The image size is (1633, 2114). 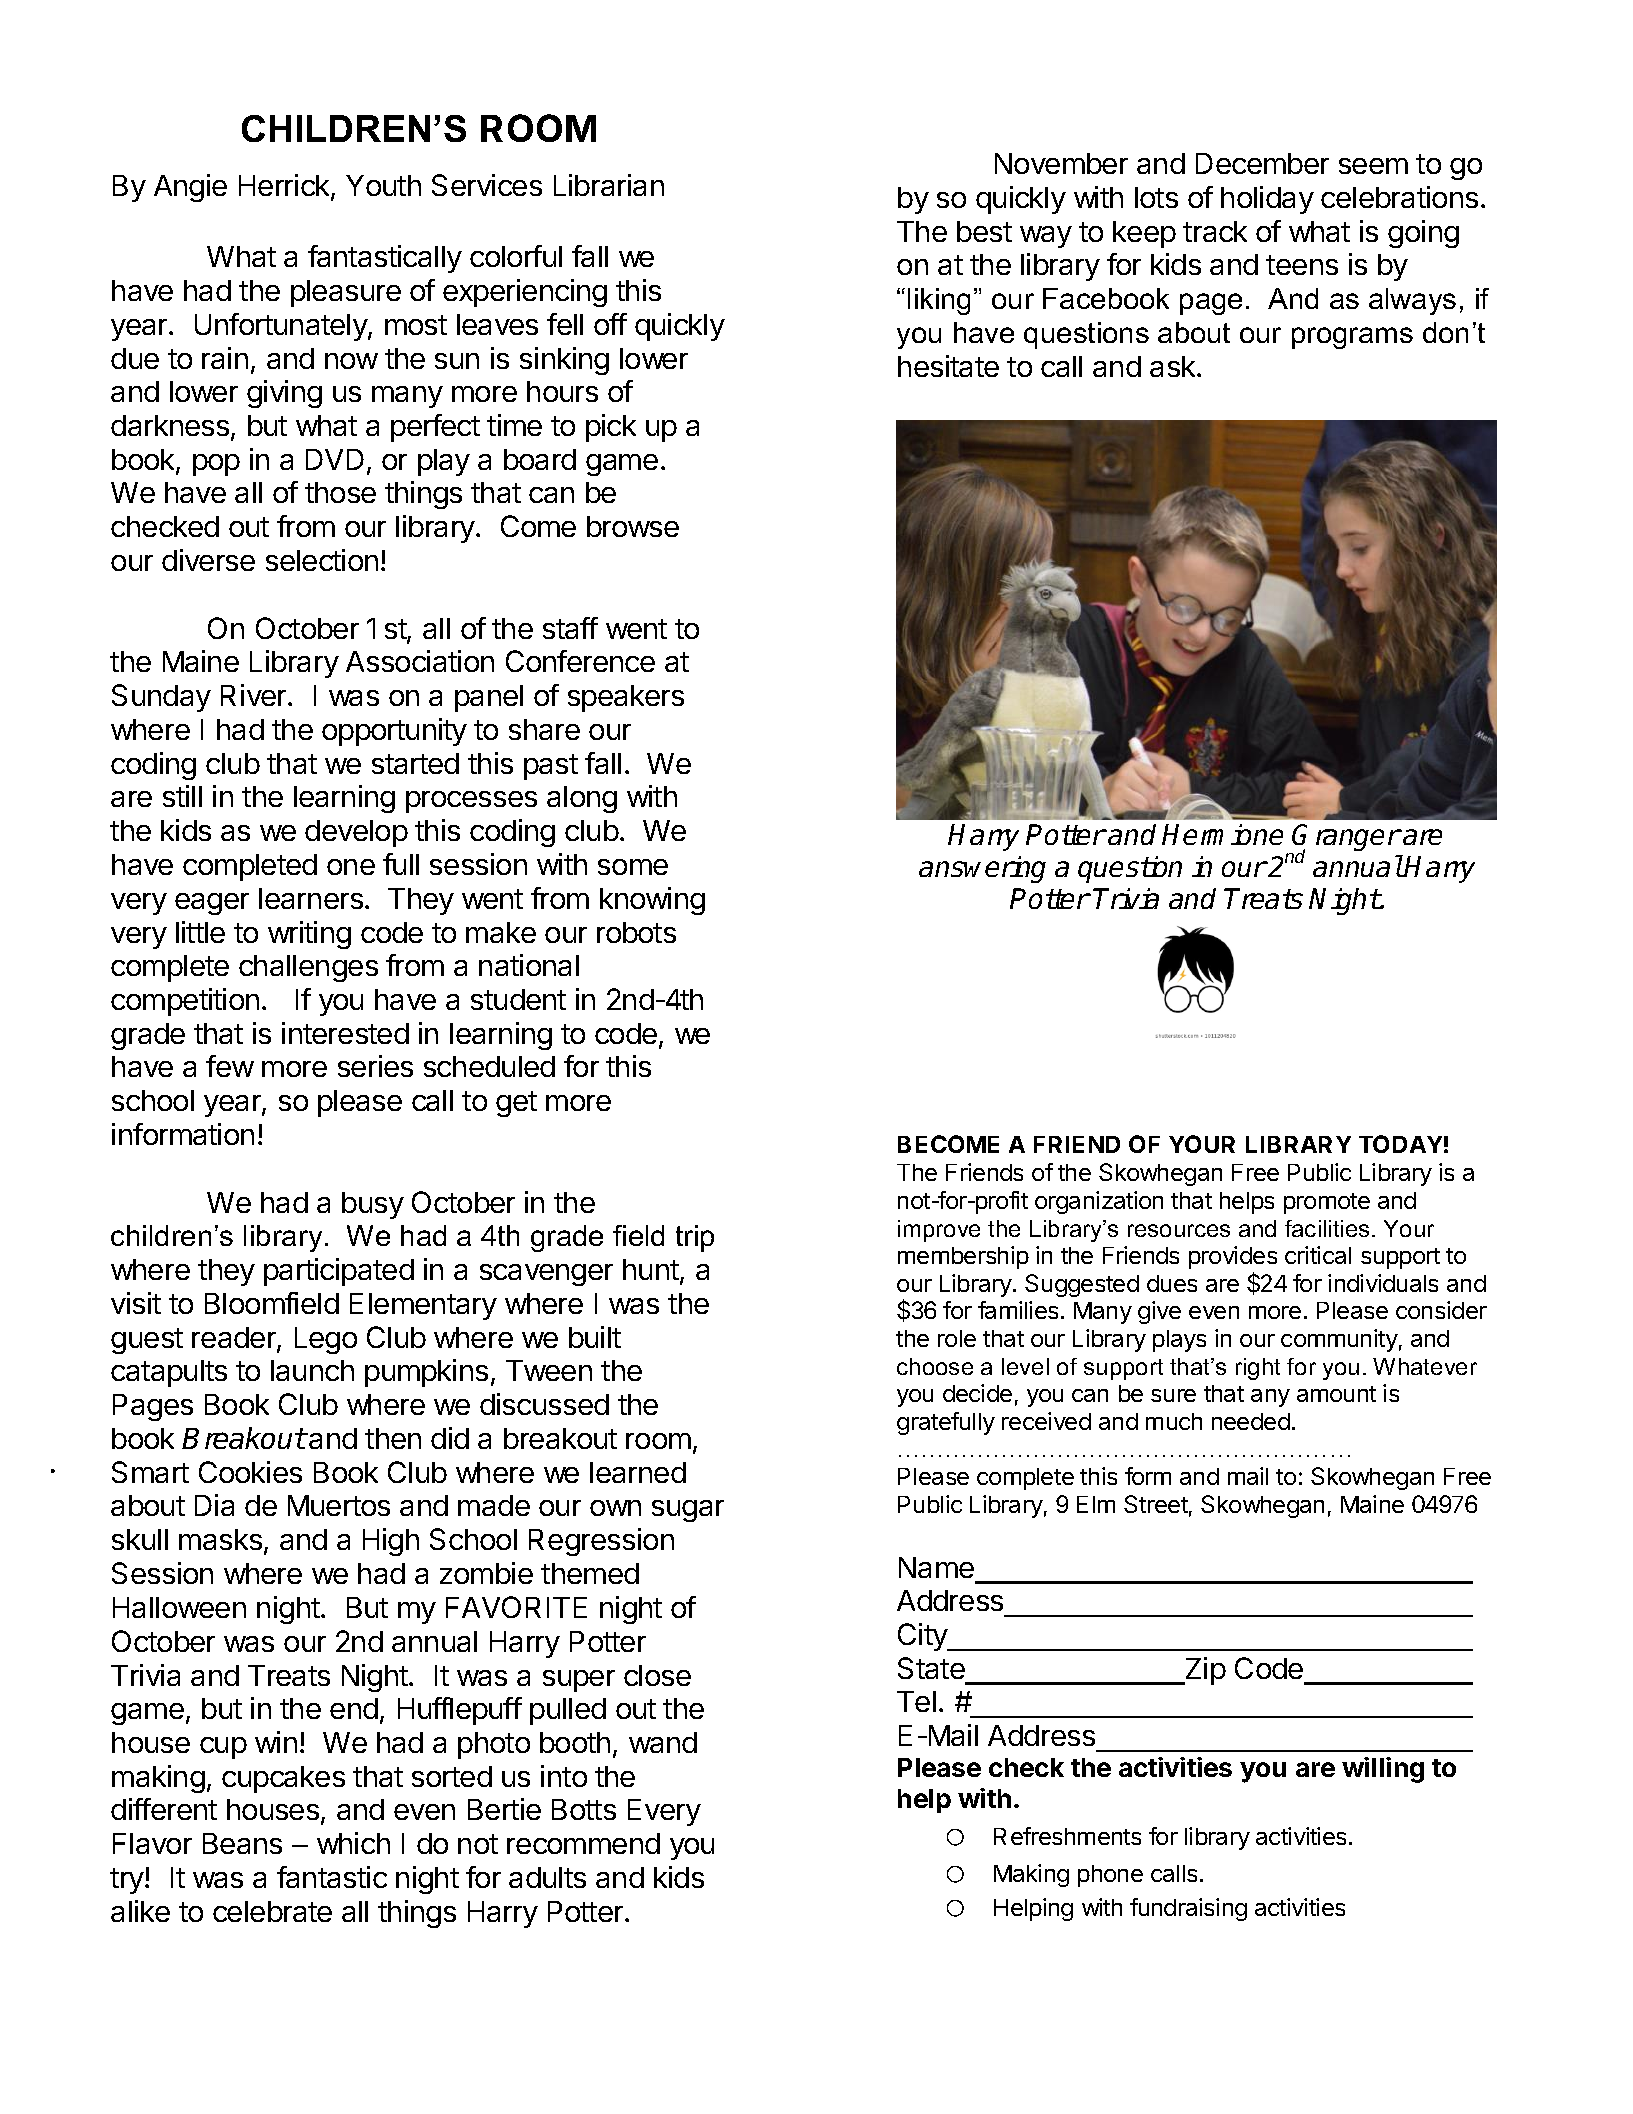 What do you see at coordinates (242, 1843) in the screenshot?
I see `Beans` at bounding box center [242, 1843].
